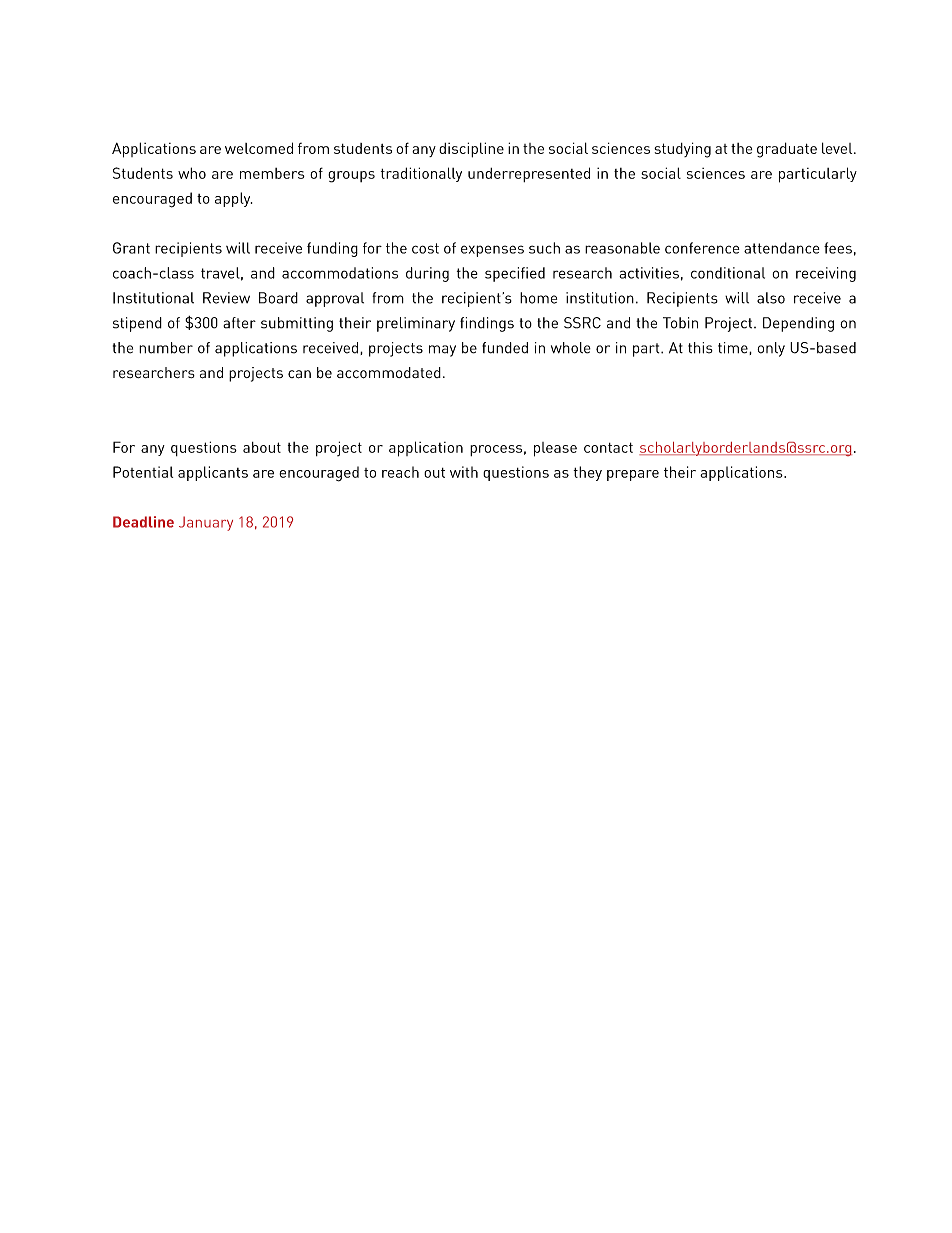  What do you see at coordinates (239, 323) in the screenshot?
I see `after` at bounding box center [239, 323].
